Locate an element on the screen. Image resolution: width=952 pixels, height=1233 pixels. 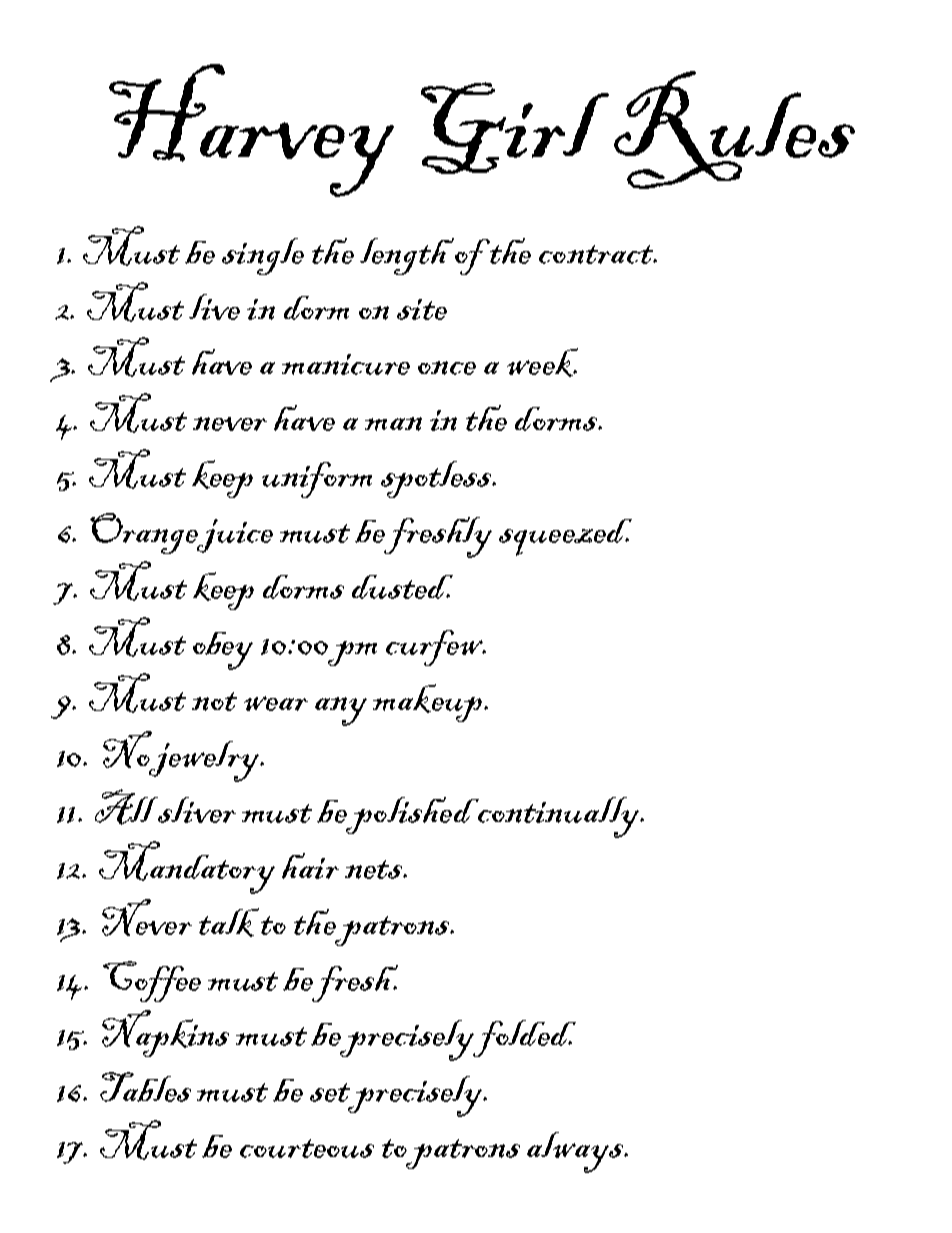
curfew is located at coordinates (436, 648).
